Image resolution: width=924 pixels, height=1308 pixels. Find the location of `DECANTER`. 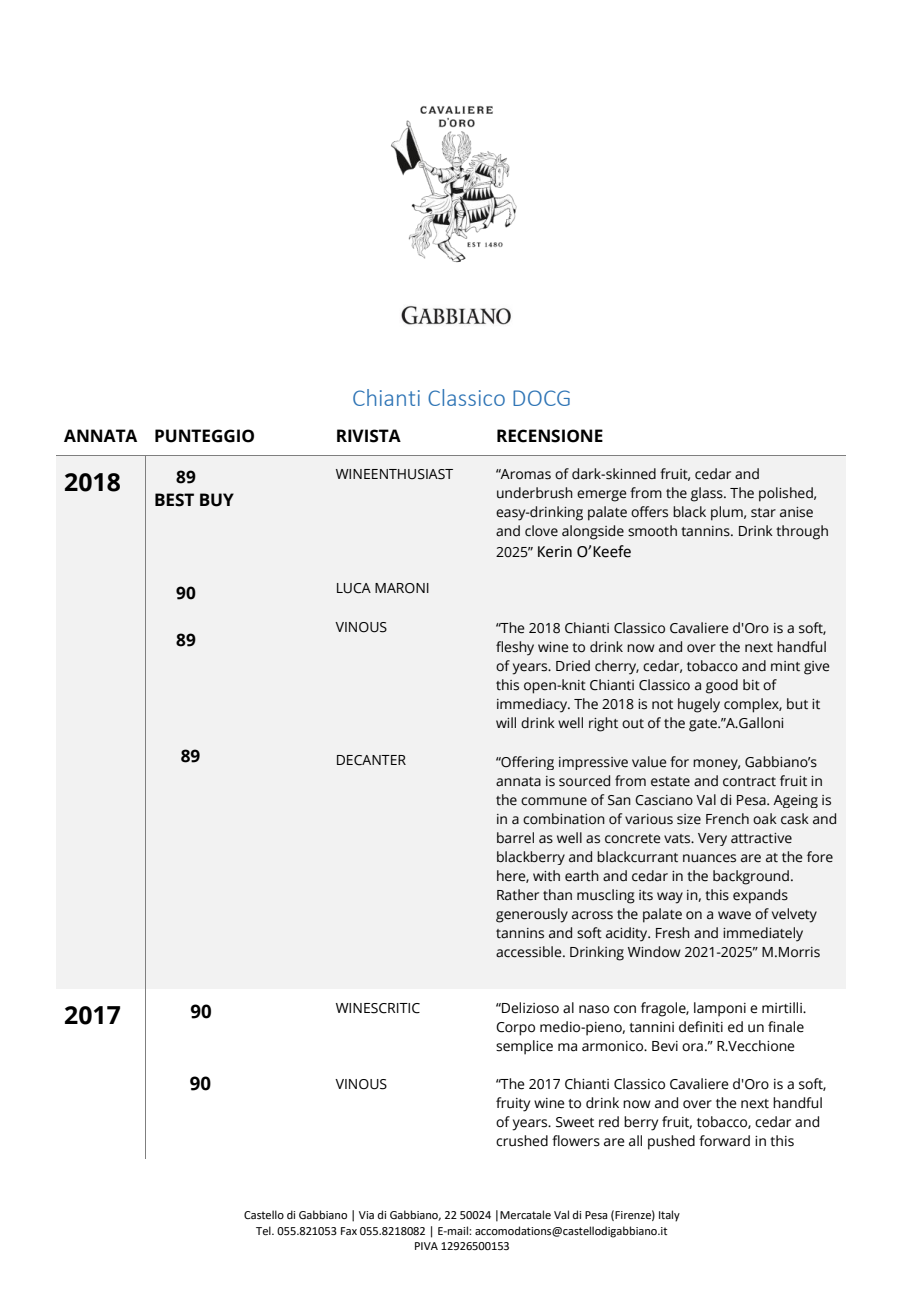

DECANTER is located at coordinates (371, 760).
